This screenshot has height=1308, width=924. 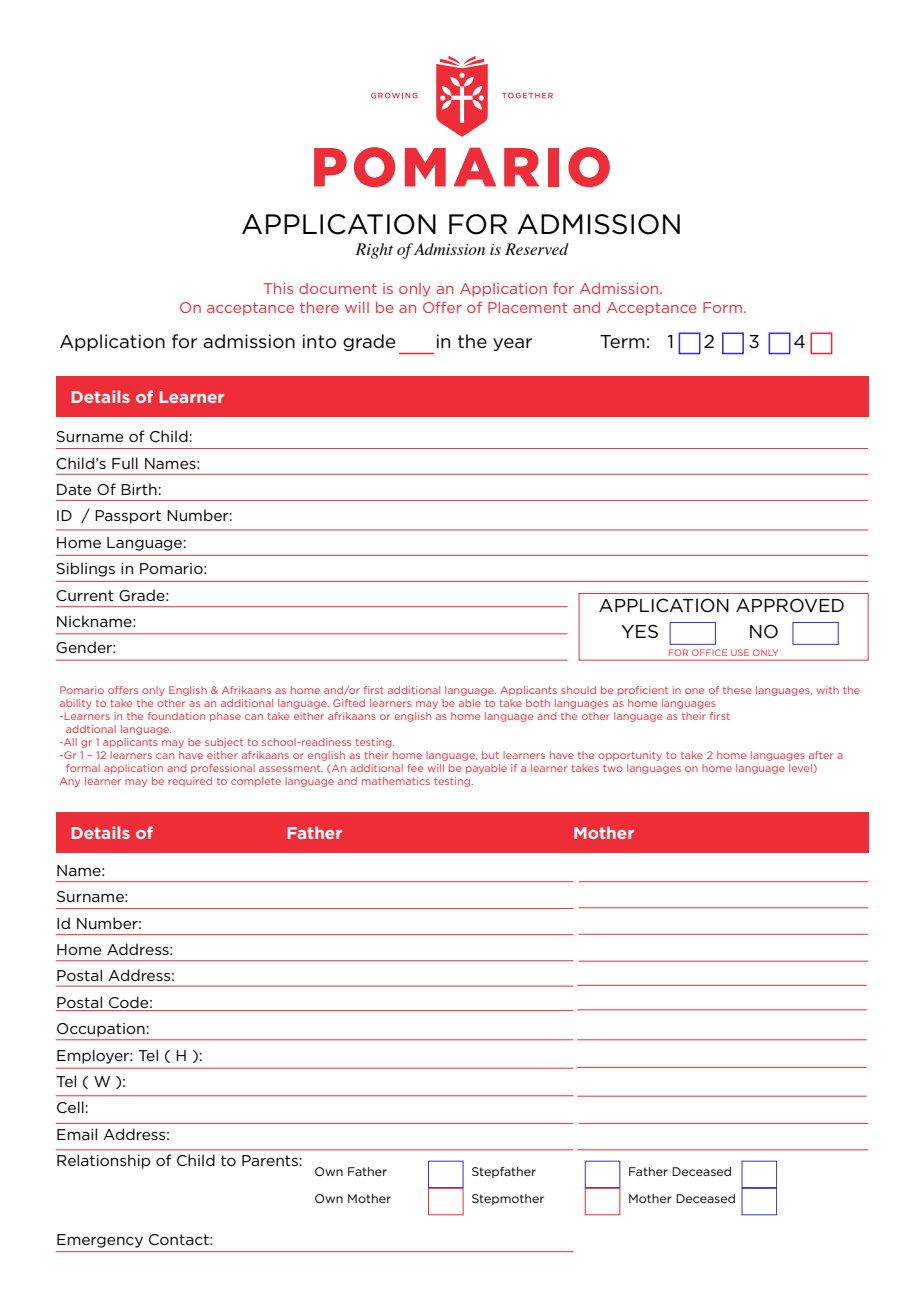 I want to click on Term, so click(x=622, y=342).
